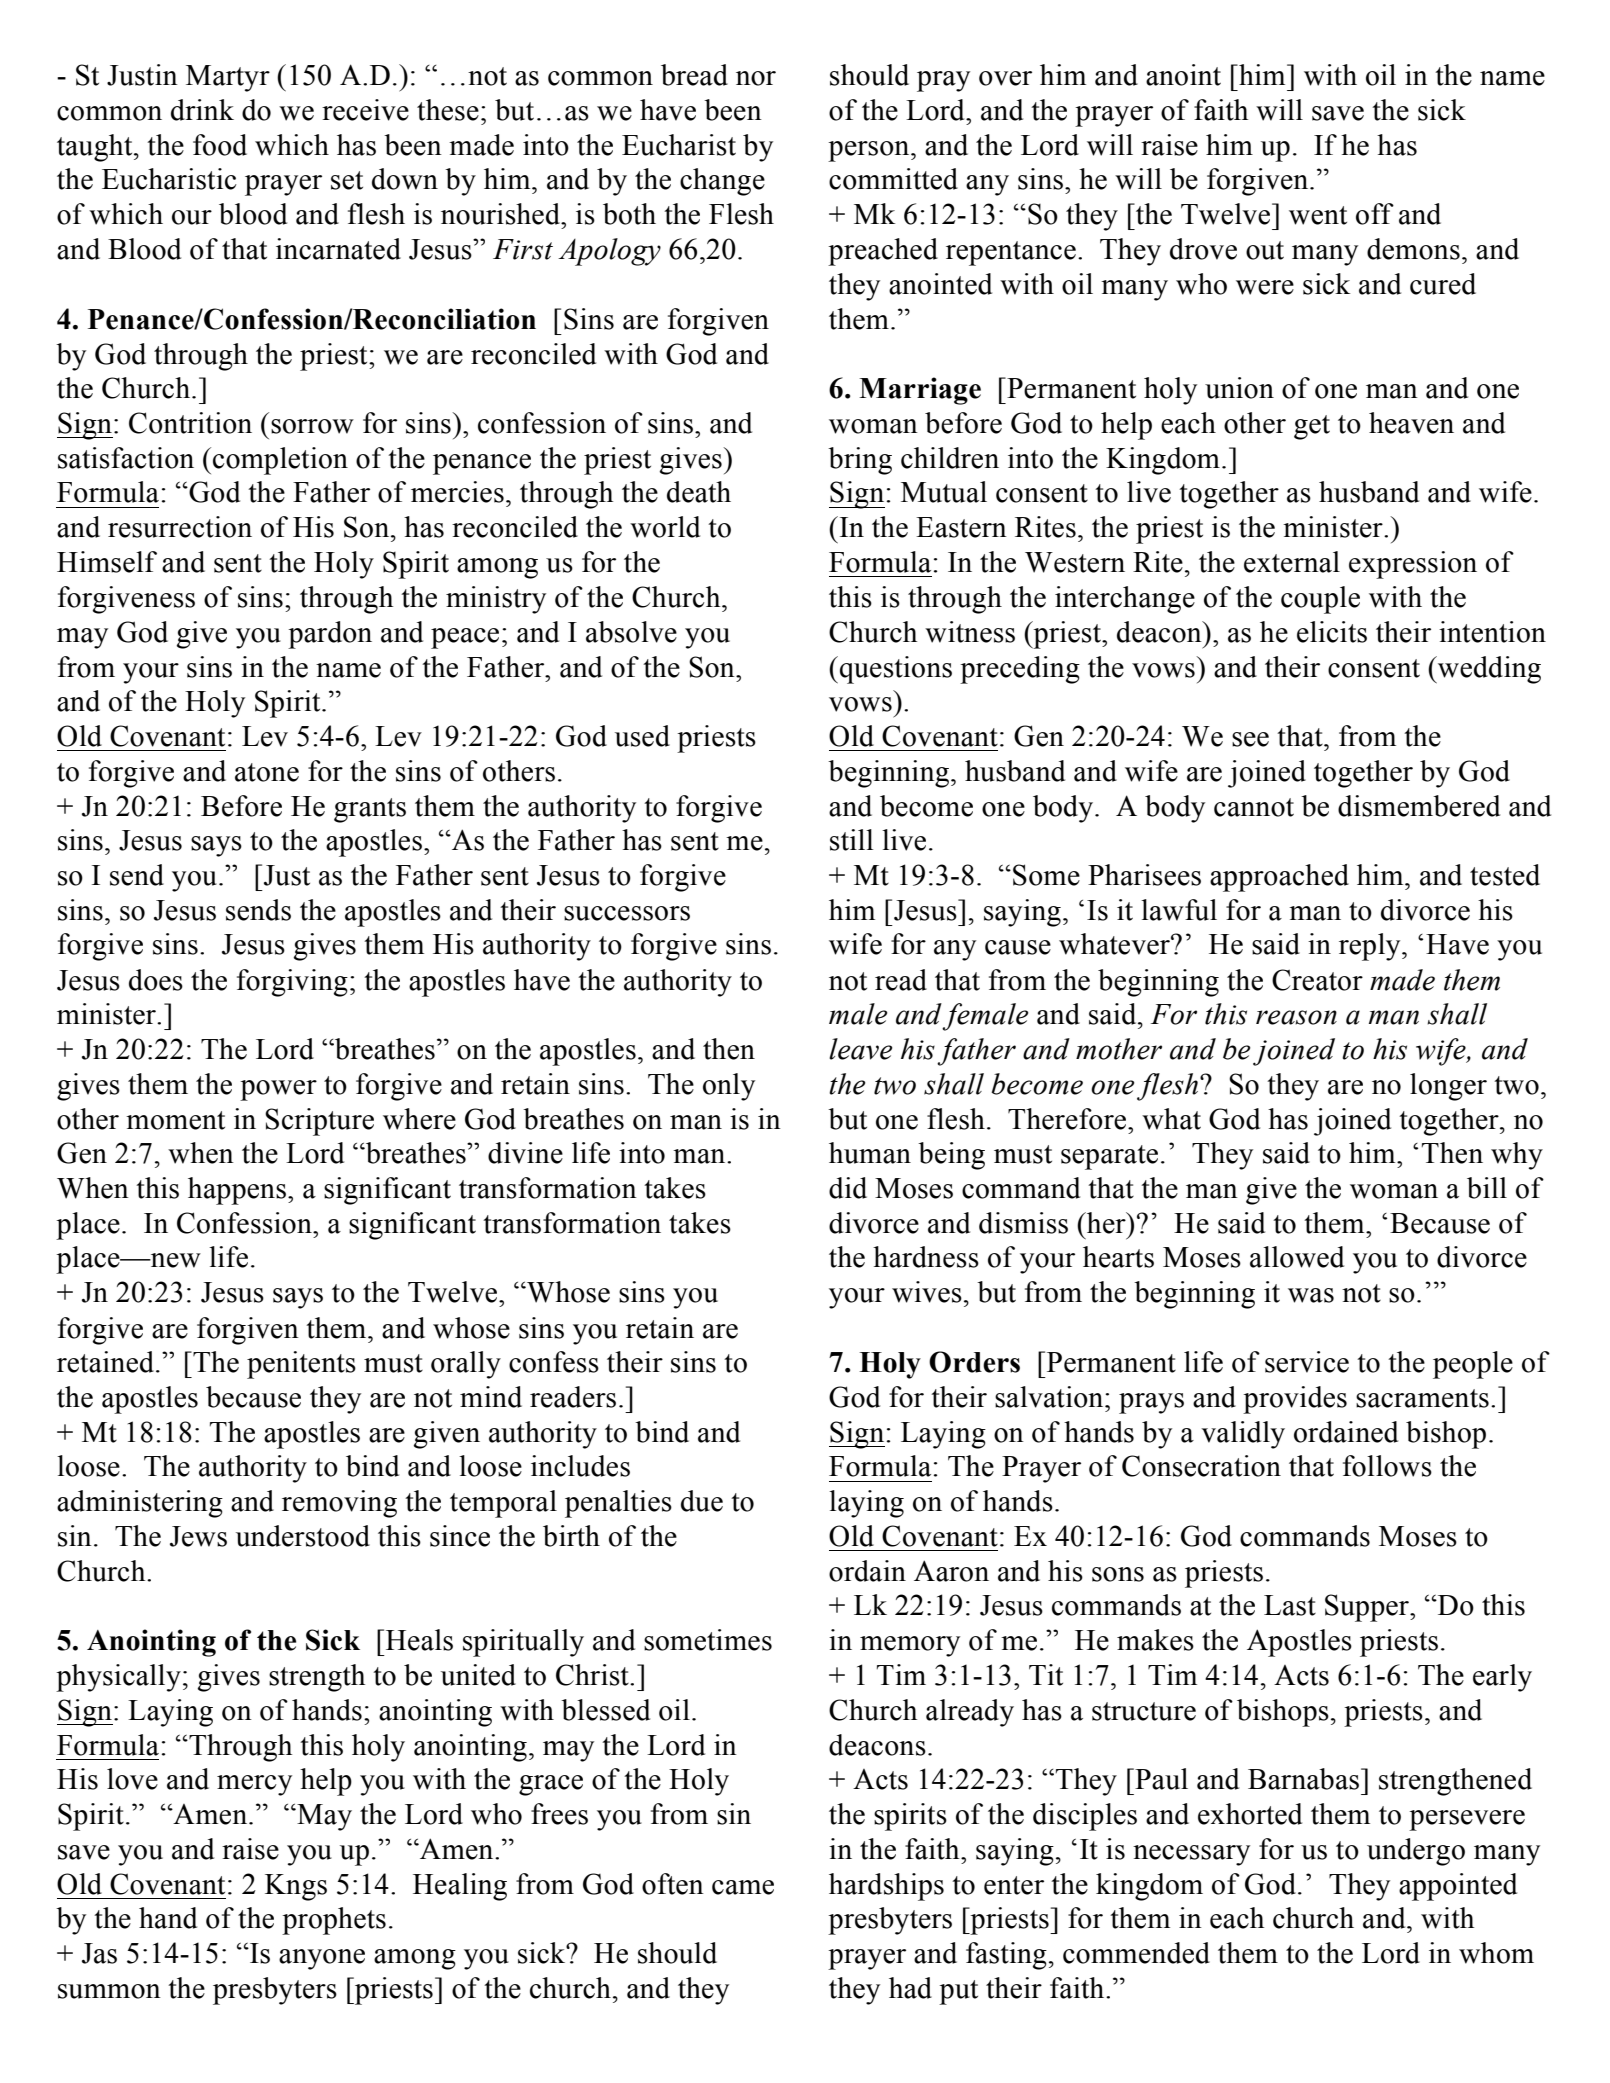  What do you see at coordinates (860, 1049) in the document?
I see `leave` at bounding box center [860, 1049].
